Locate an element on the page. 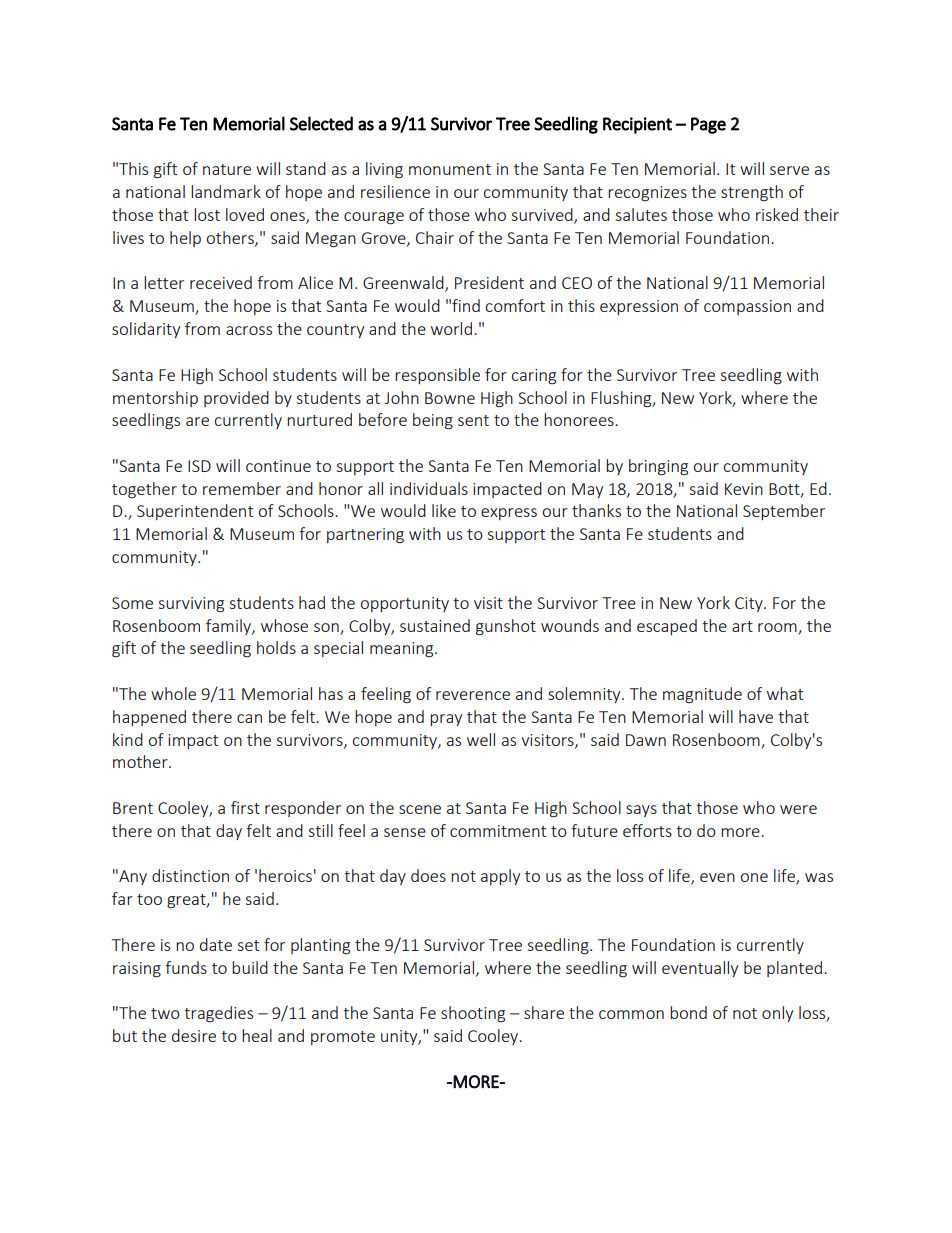  City is located at coordinates (750, 604).
